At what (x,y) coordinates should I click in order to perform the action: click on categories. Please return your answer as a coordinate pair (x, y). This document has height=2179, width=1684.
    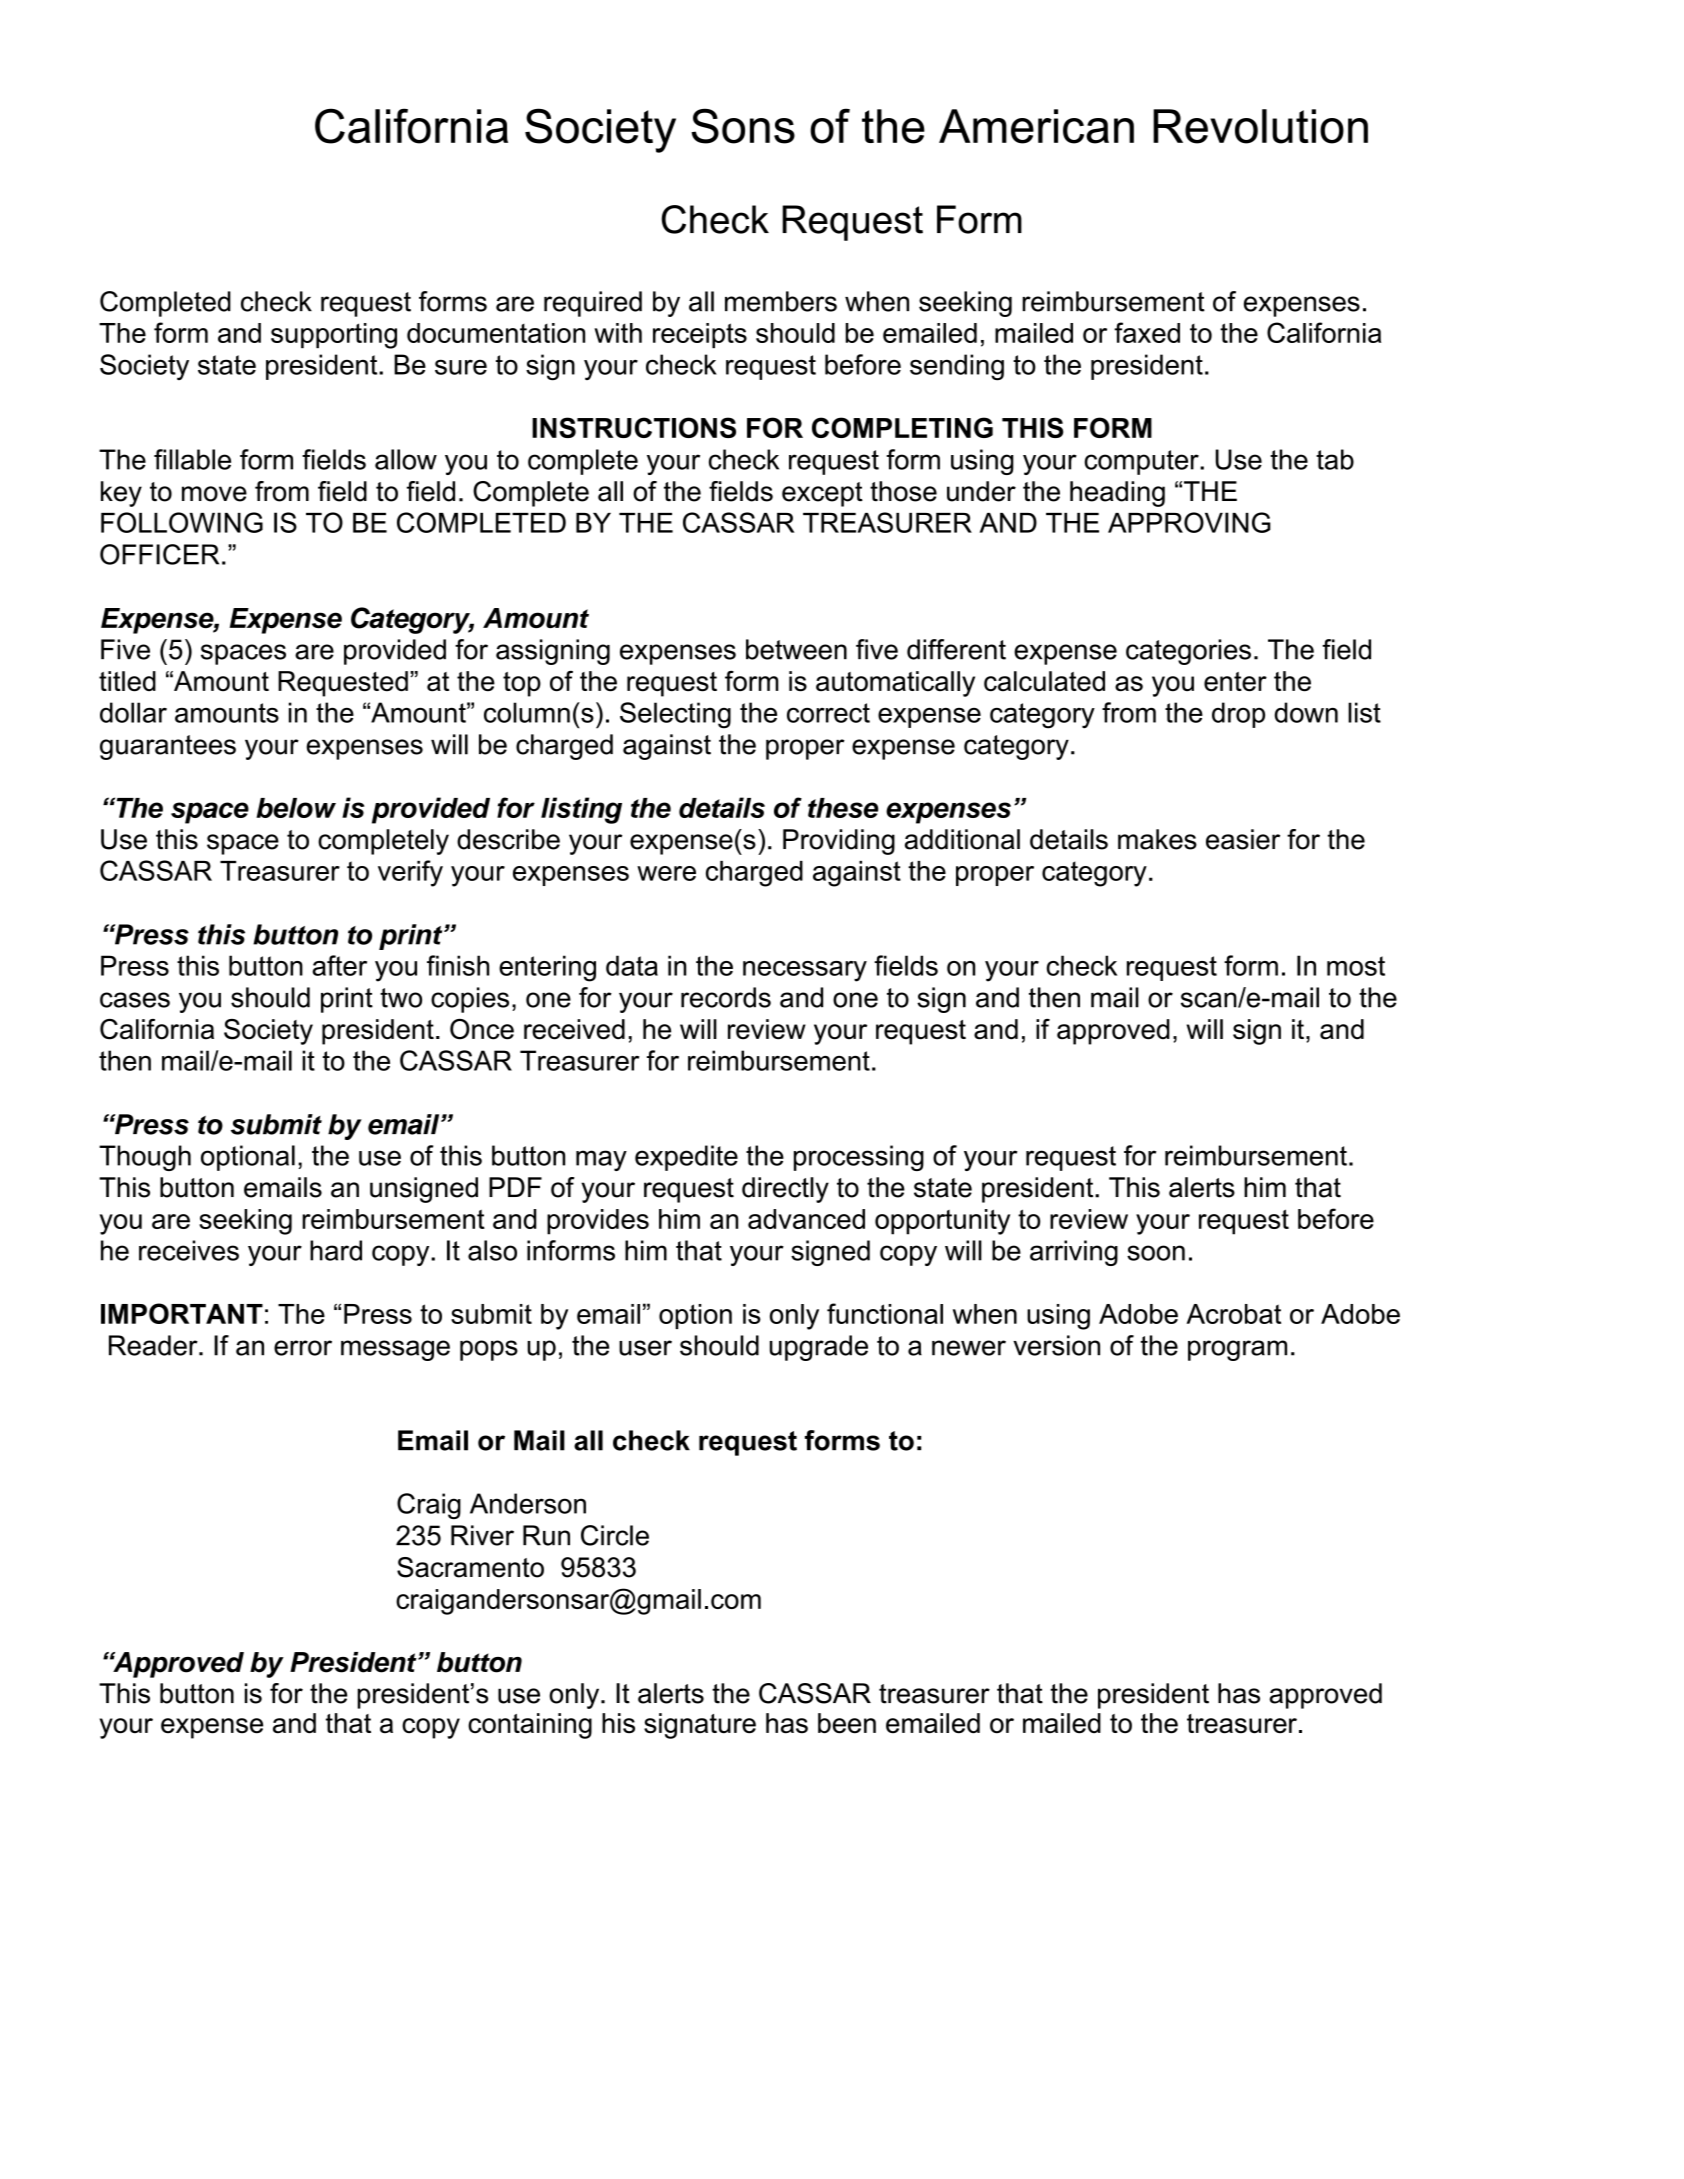
    Looking at the image, I should click on (1188, 652).
